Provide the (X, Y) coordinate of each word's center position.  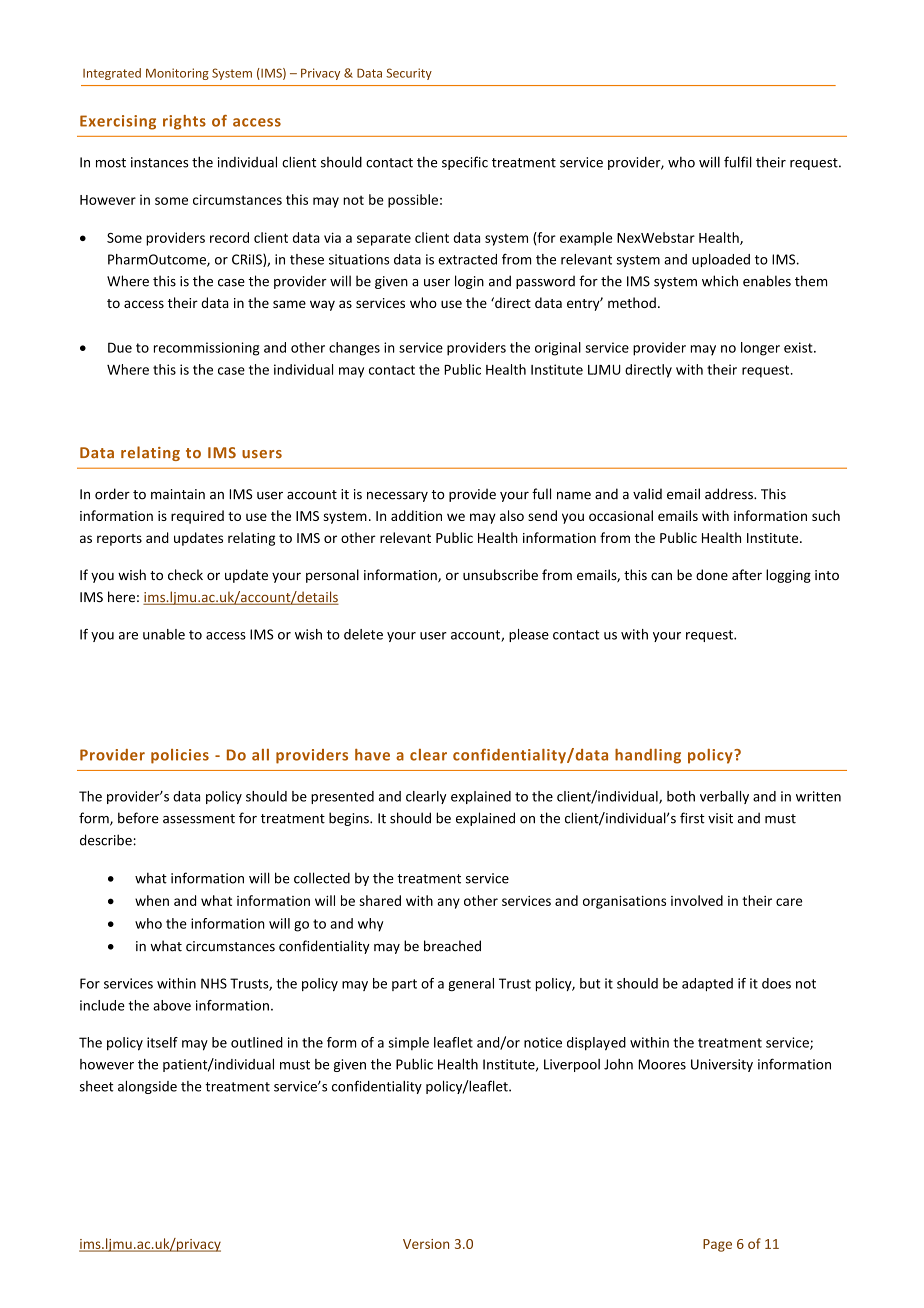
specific (465, 163)
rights (184, 122)
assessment (199, 819)
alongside (147, 1087)
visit (720, 818)
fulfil (738, 162)
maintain (178, 494)
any (449, 903)
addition (416, 515)
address (730, 494)
